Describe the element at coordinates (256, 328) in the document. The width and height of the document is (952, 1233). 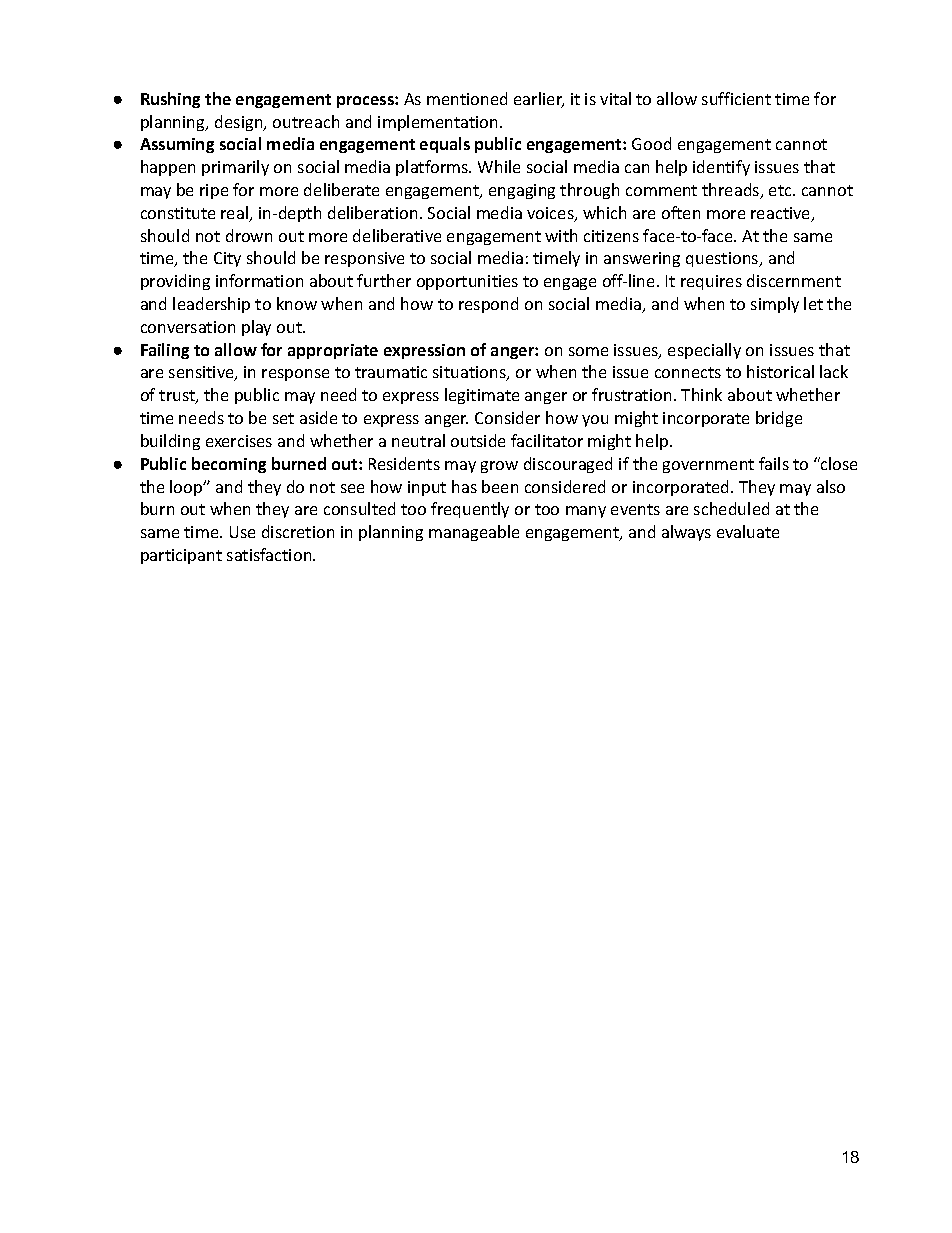
I see `play` at that location.
